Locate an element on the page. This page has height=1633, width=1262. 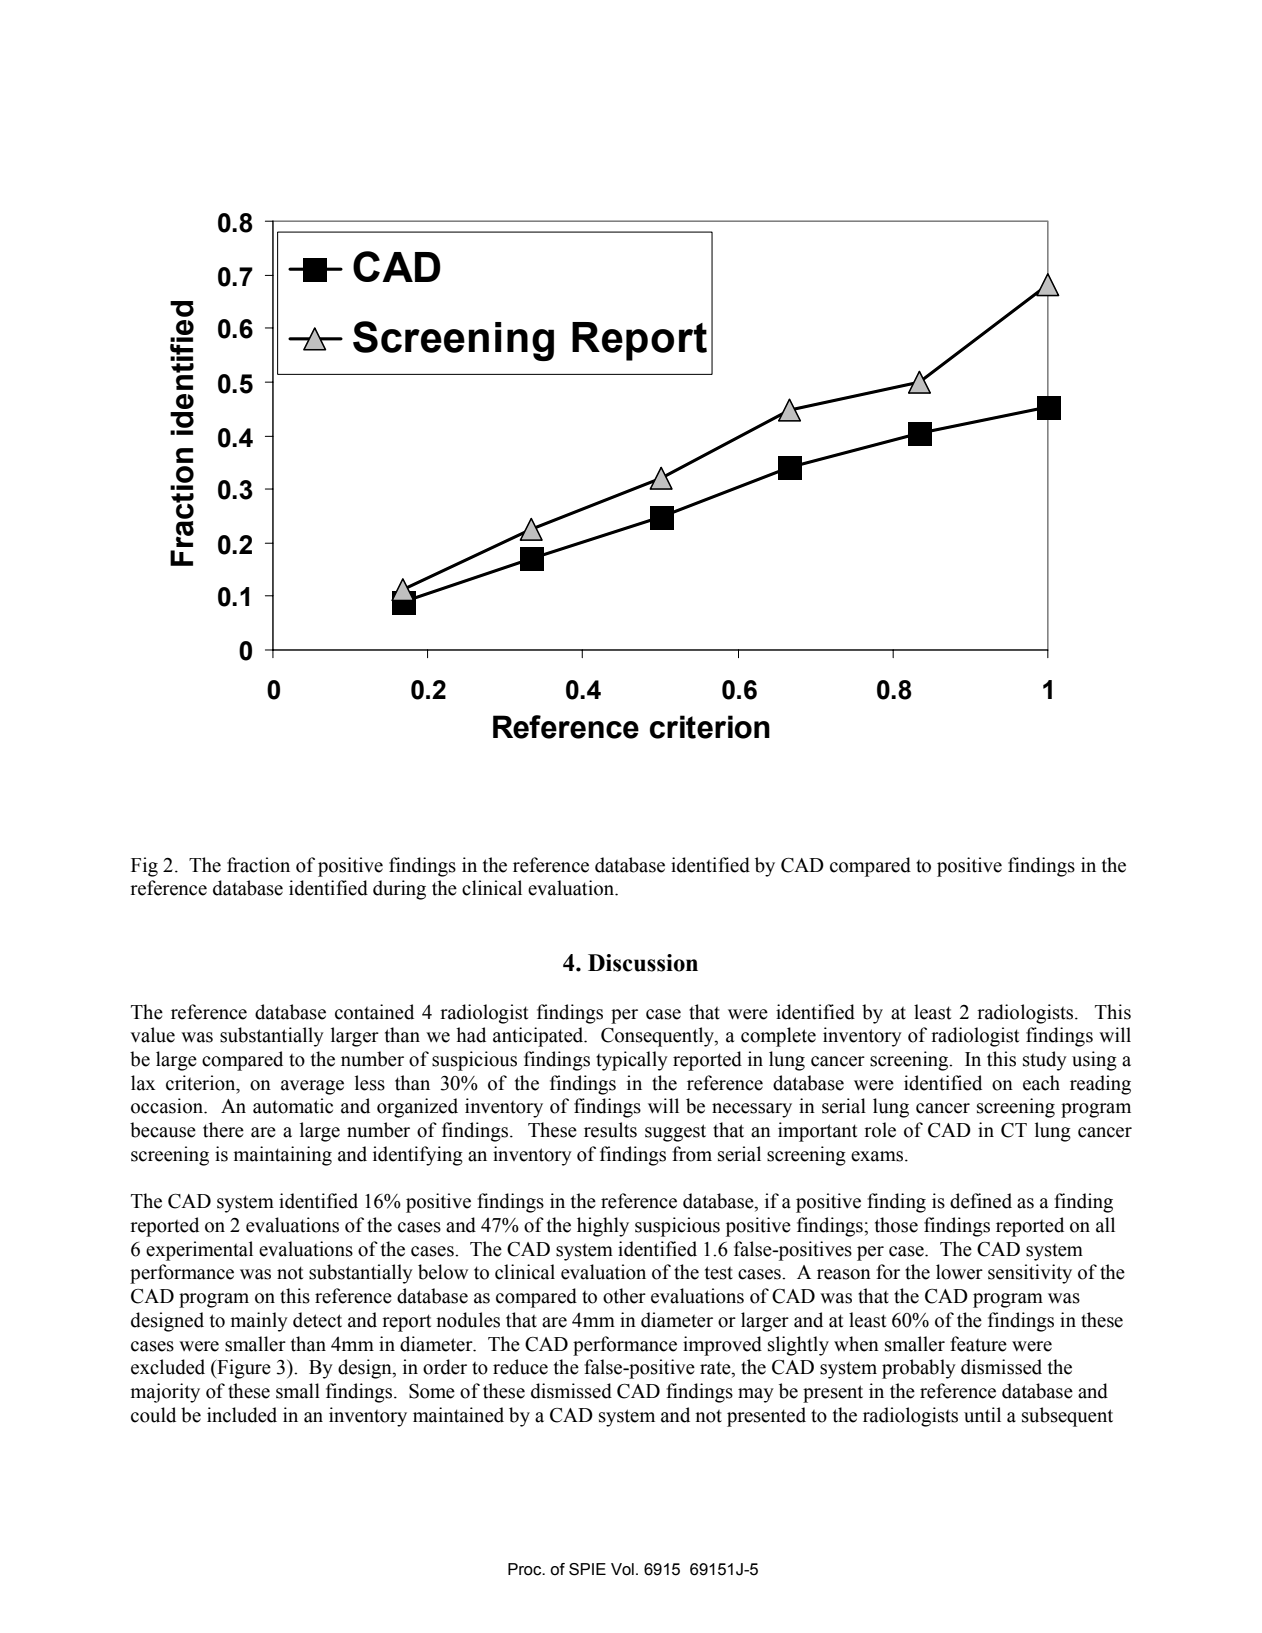
during is located at coordinates (399, 890).
